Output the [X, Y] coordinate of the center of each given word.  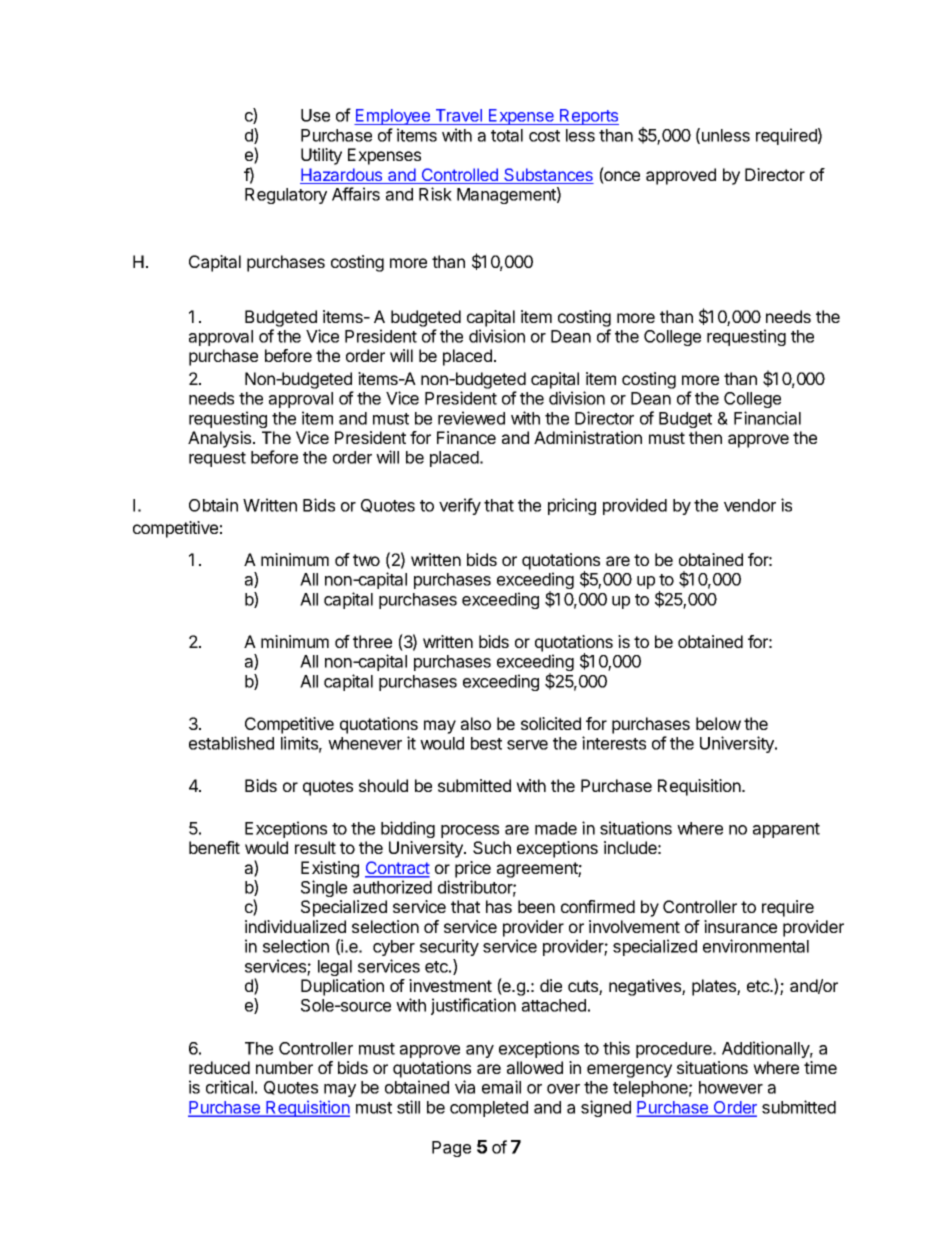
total [507, 135]
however [731, 1087]
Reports [588, 117]
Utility [321, 156]
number [284, 1067]
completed [489, 1109]
